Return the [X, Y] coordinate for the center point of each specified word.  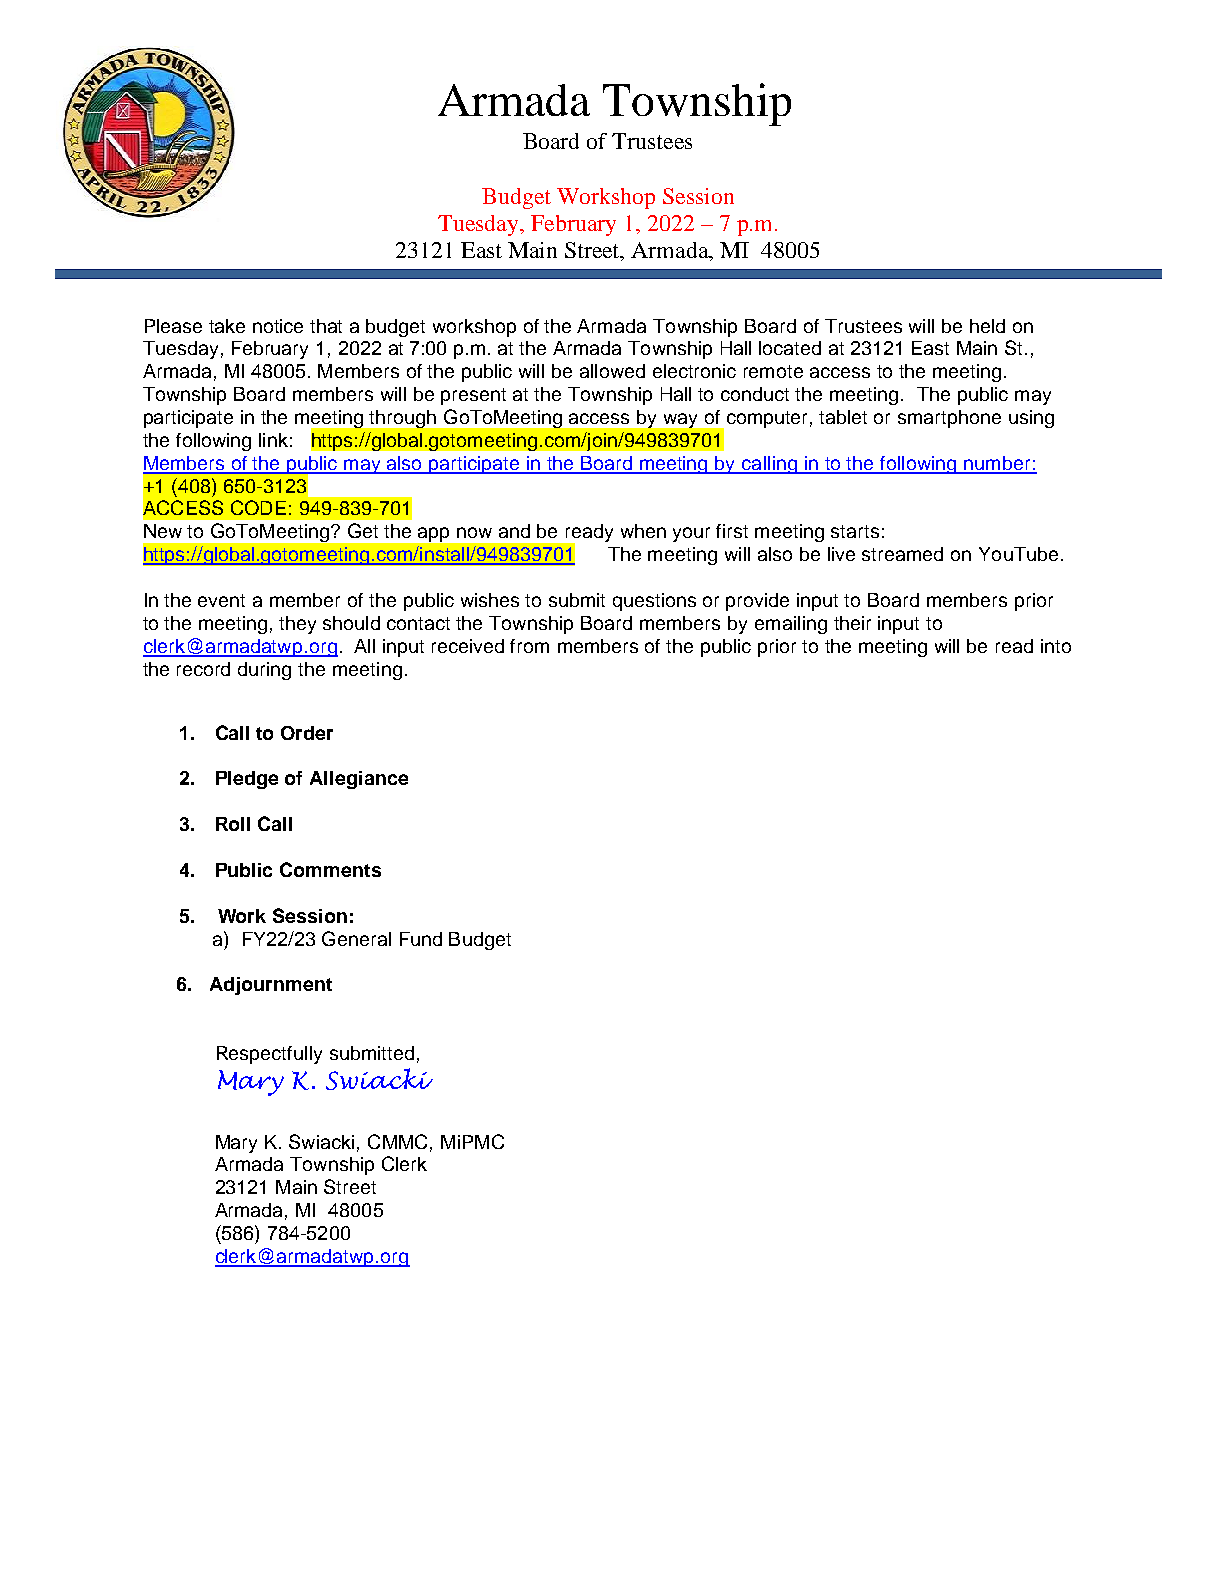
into [1056, 646]
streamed [902, 554]
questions [654, 602]
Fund [421, 939]
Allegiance [359, 780]
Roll [233, 824]
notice [278, 326]
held [987, 326]
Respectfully [269, 1055]
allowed [612, 371]
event [221, 600]
